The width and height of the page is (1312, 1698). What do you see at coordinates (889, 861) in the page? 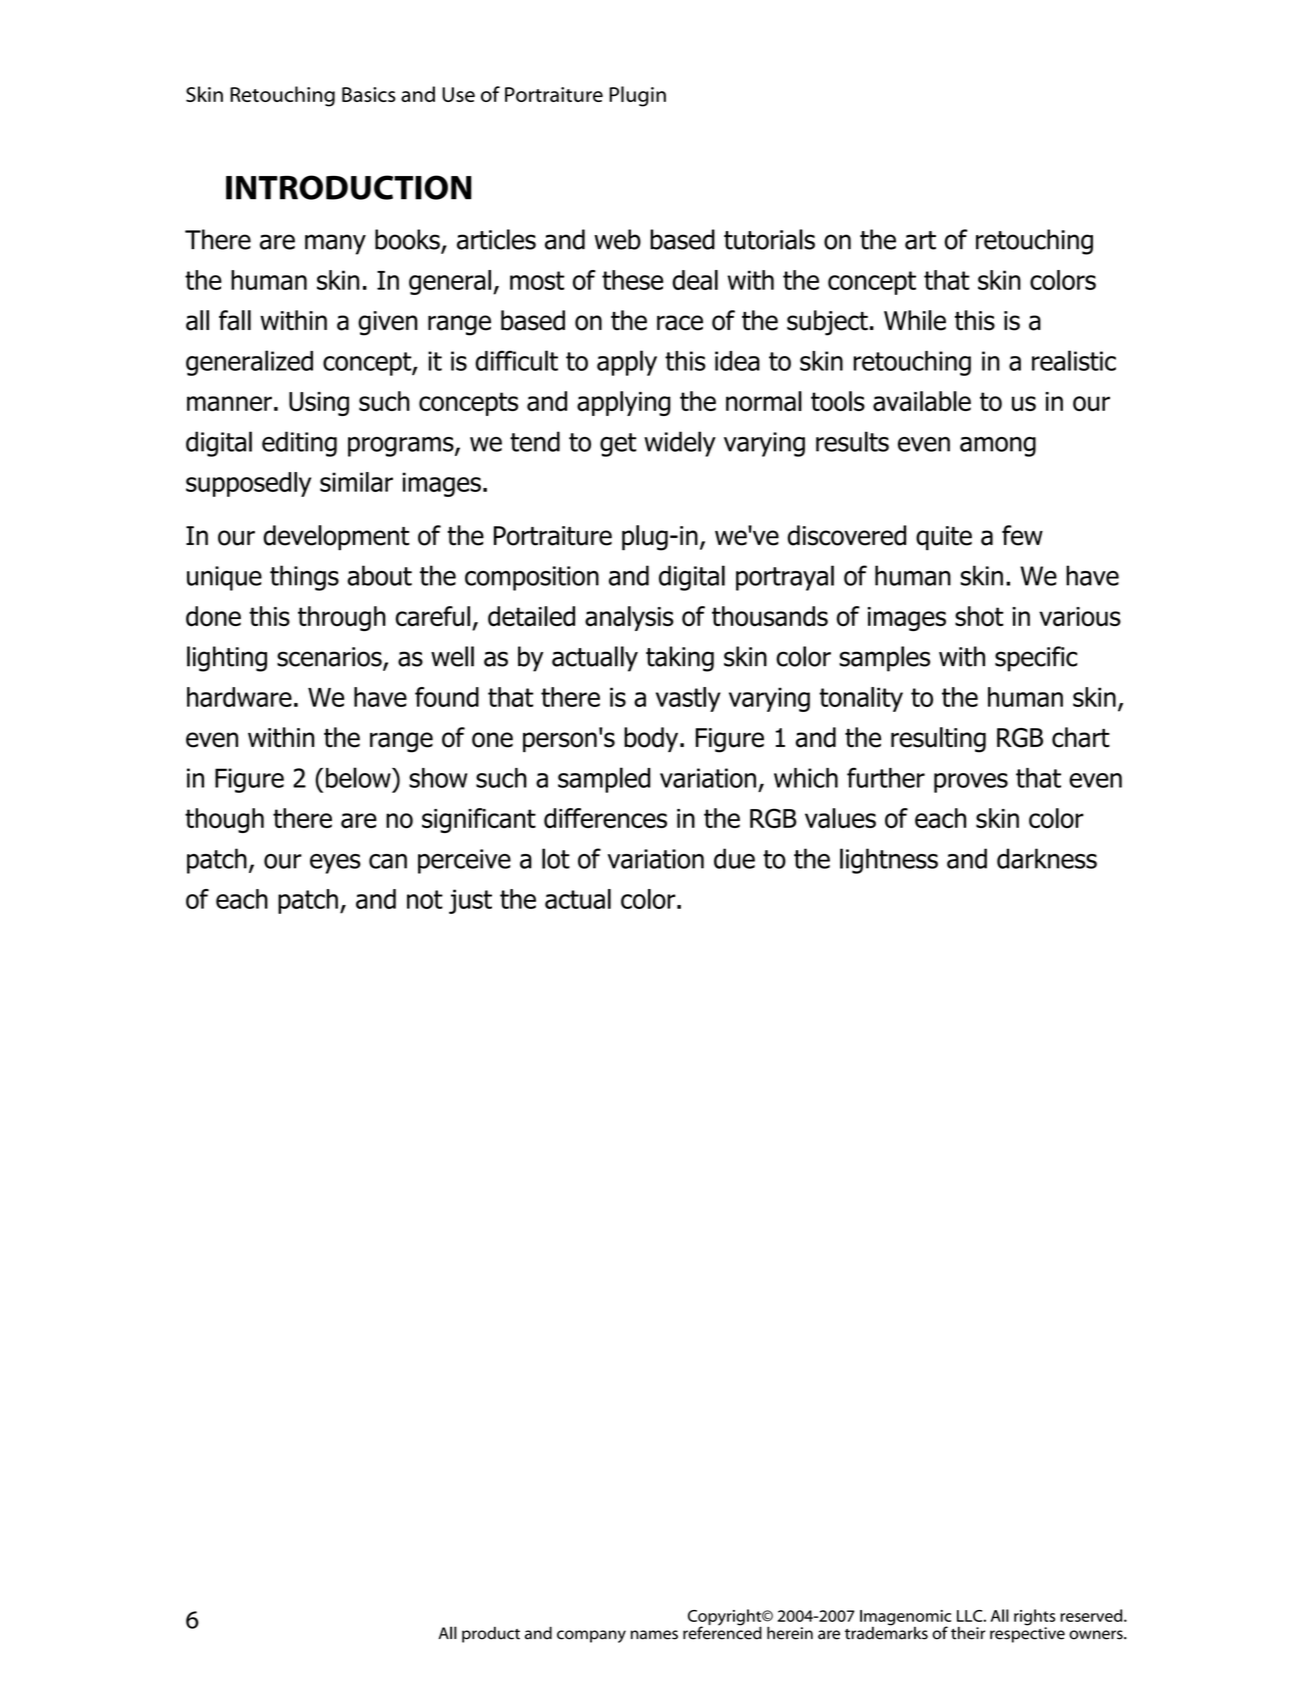
I see `lightness` at bounding box center [889, 861].
